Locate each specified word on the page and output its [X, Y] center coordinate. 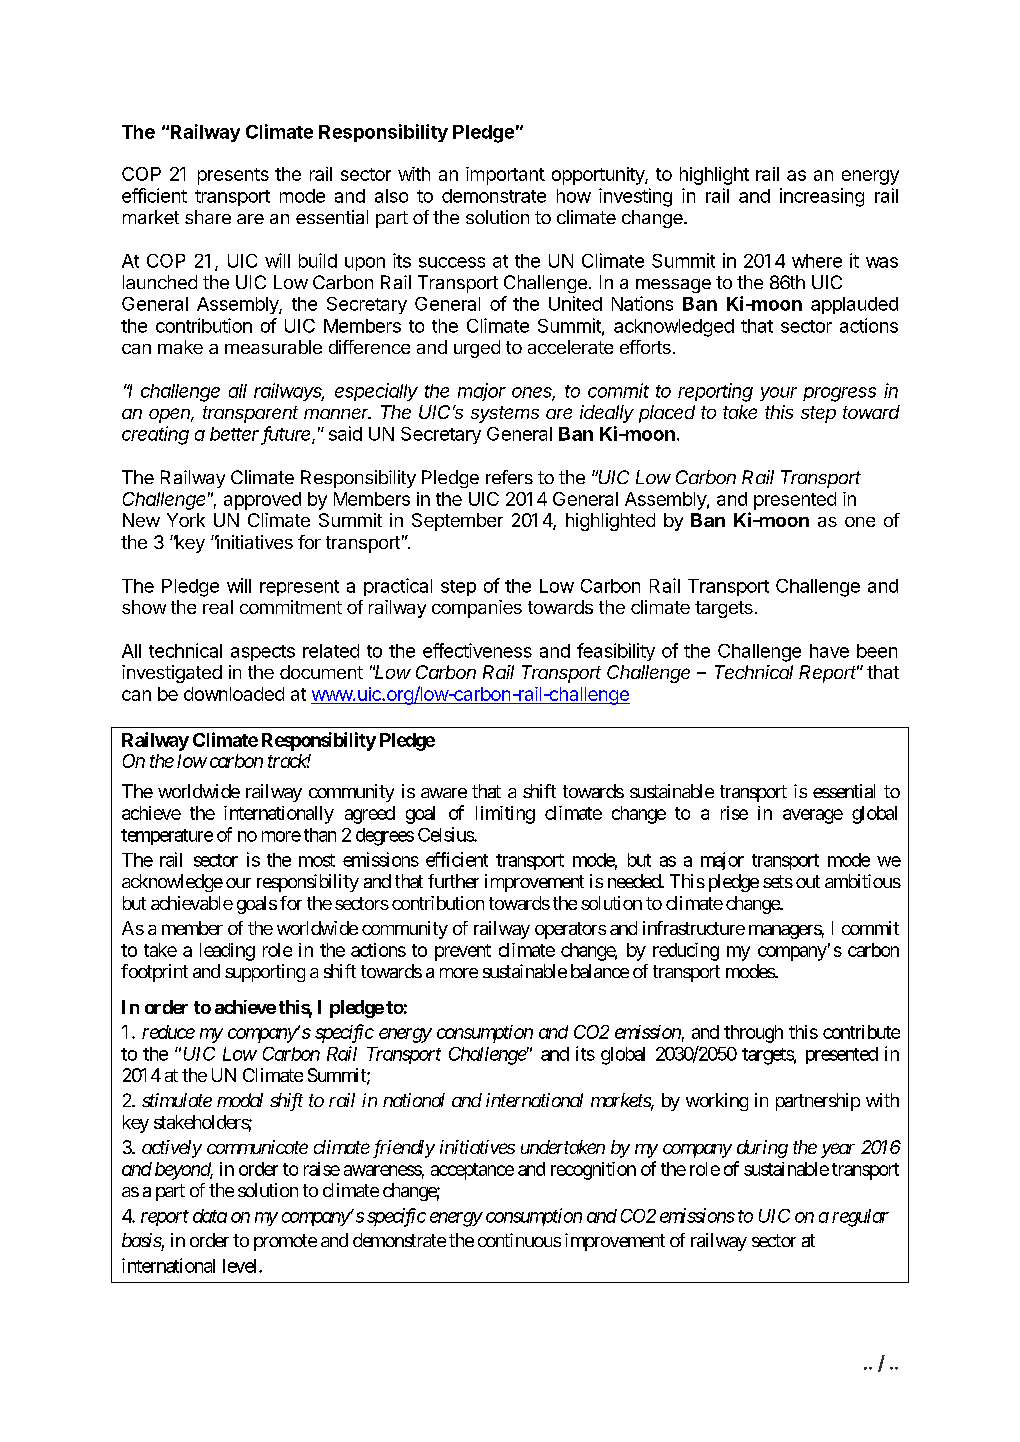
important [505, 176]
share [208, 217]
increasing [822, 197]
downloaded [234, 694]
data [210, 1216]
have [829, 651]
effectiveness [477, 650]
